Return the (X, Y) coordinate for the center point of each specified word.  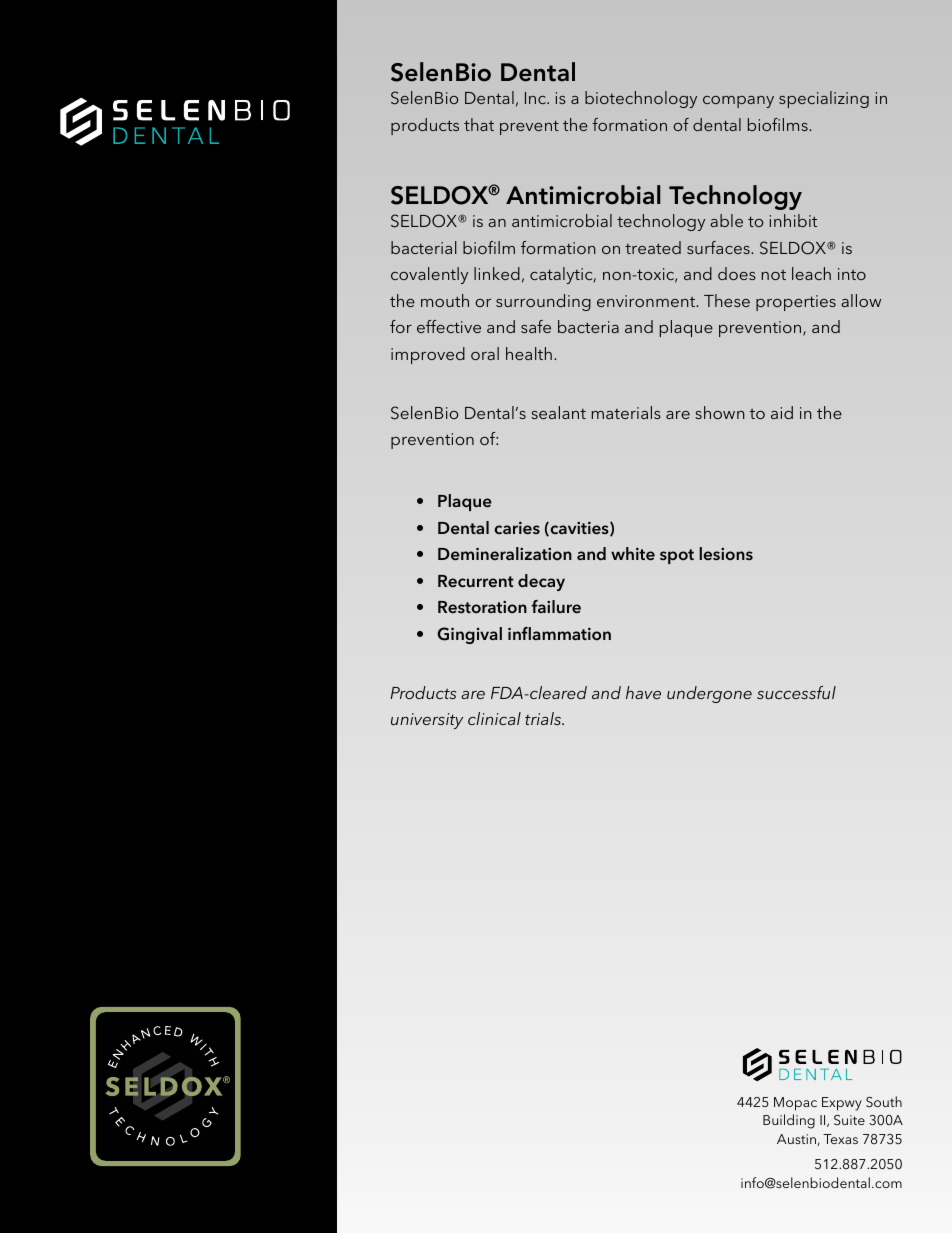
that (479, 124)
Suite (849, 1120)
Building (789, 1121)
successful (796, 692)
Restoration (482, 607)
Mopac (795, 1104)
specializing (824, 99)
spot (677, 556)
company (738, 102)
